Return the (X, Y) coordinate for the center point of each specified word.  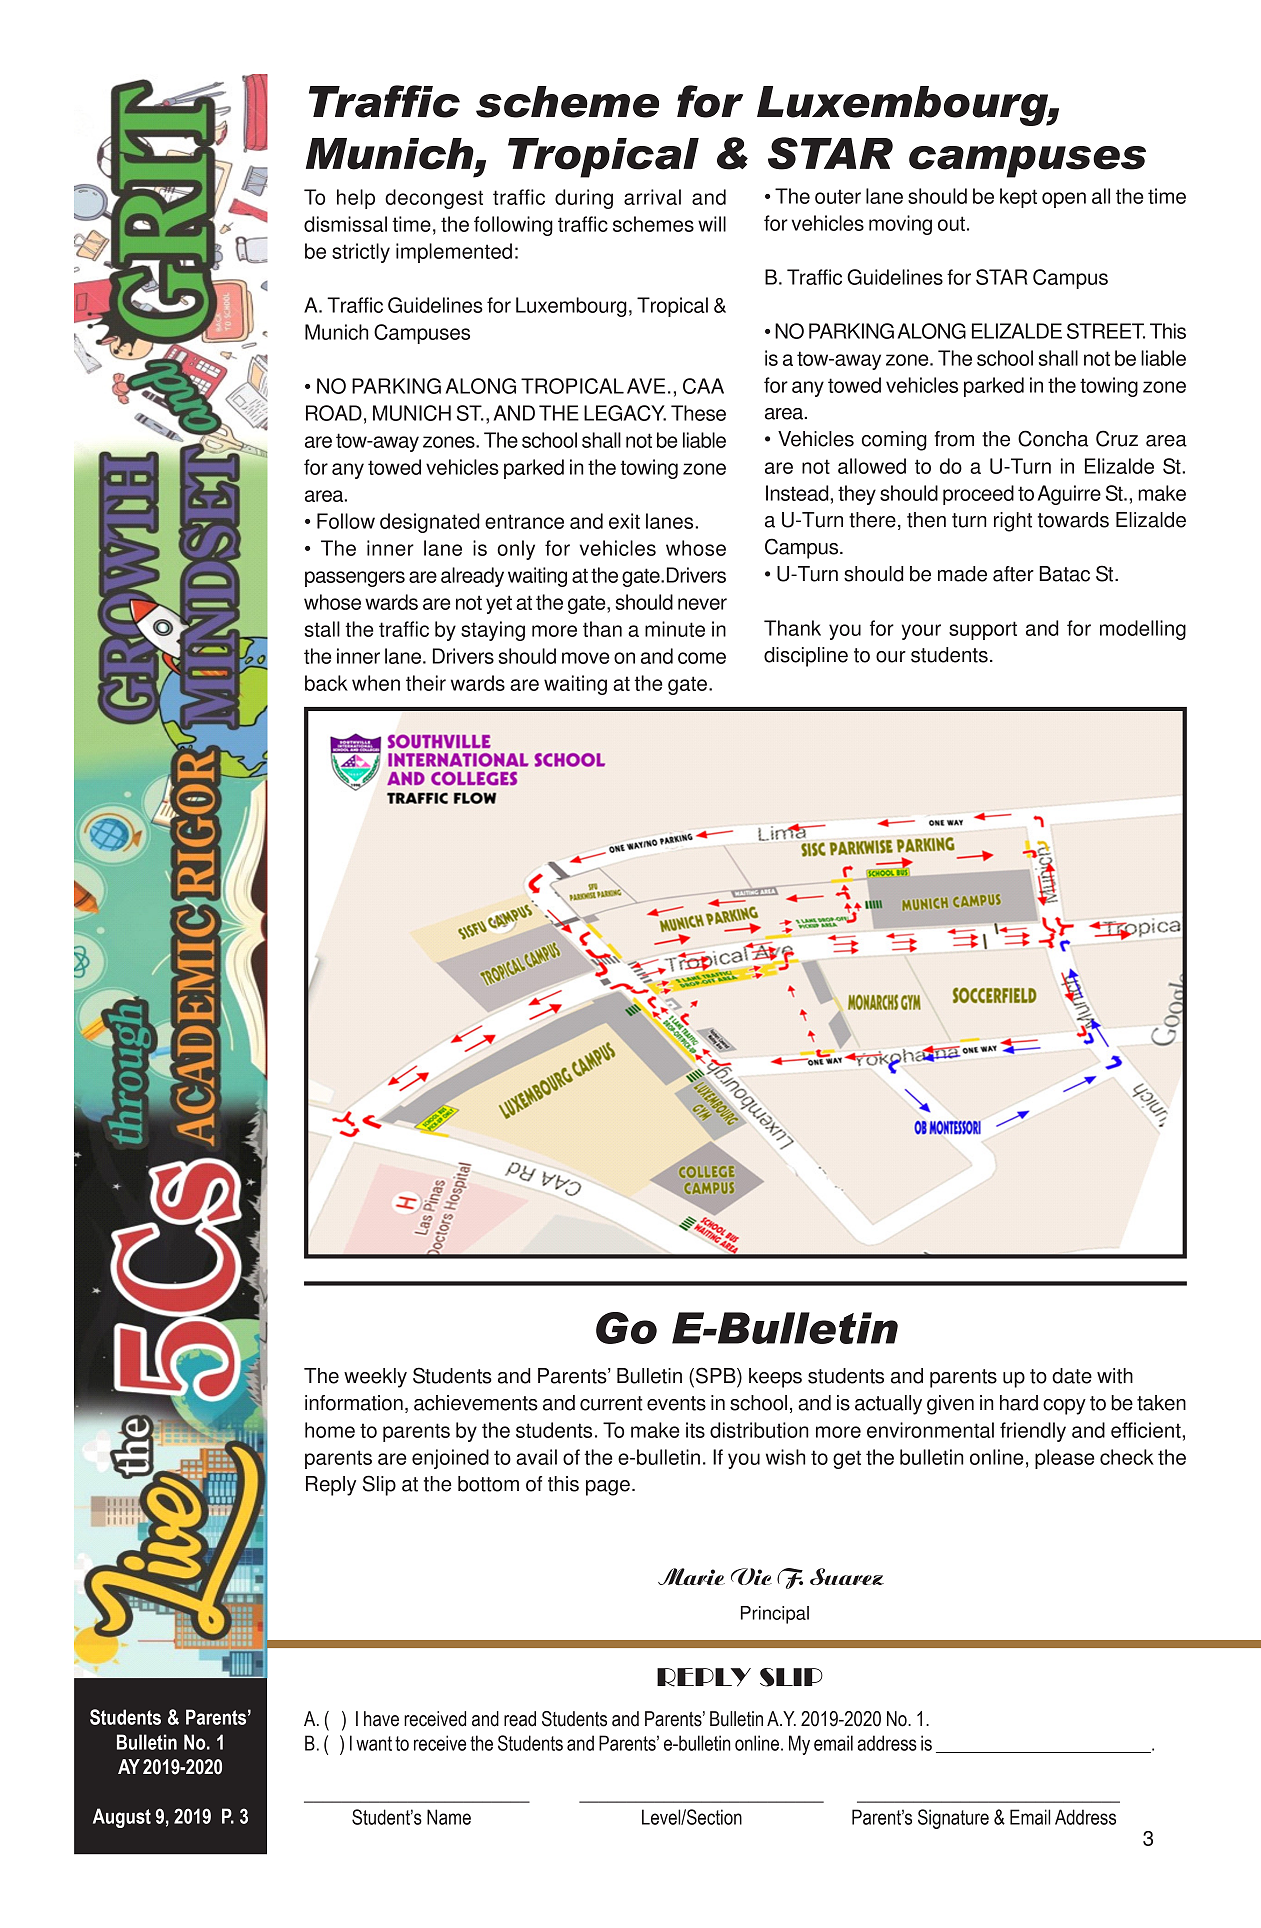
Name (449, 1817)
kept (1018, 198)
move (586, 658)
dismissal (345, 224)
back (326, 683)
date (1072, 1376)
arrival (652, 197)
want (374, 1743)
